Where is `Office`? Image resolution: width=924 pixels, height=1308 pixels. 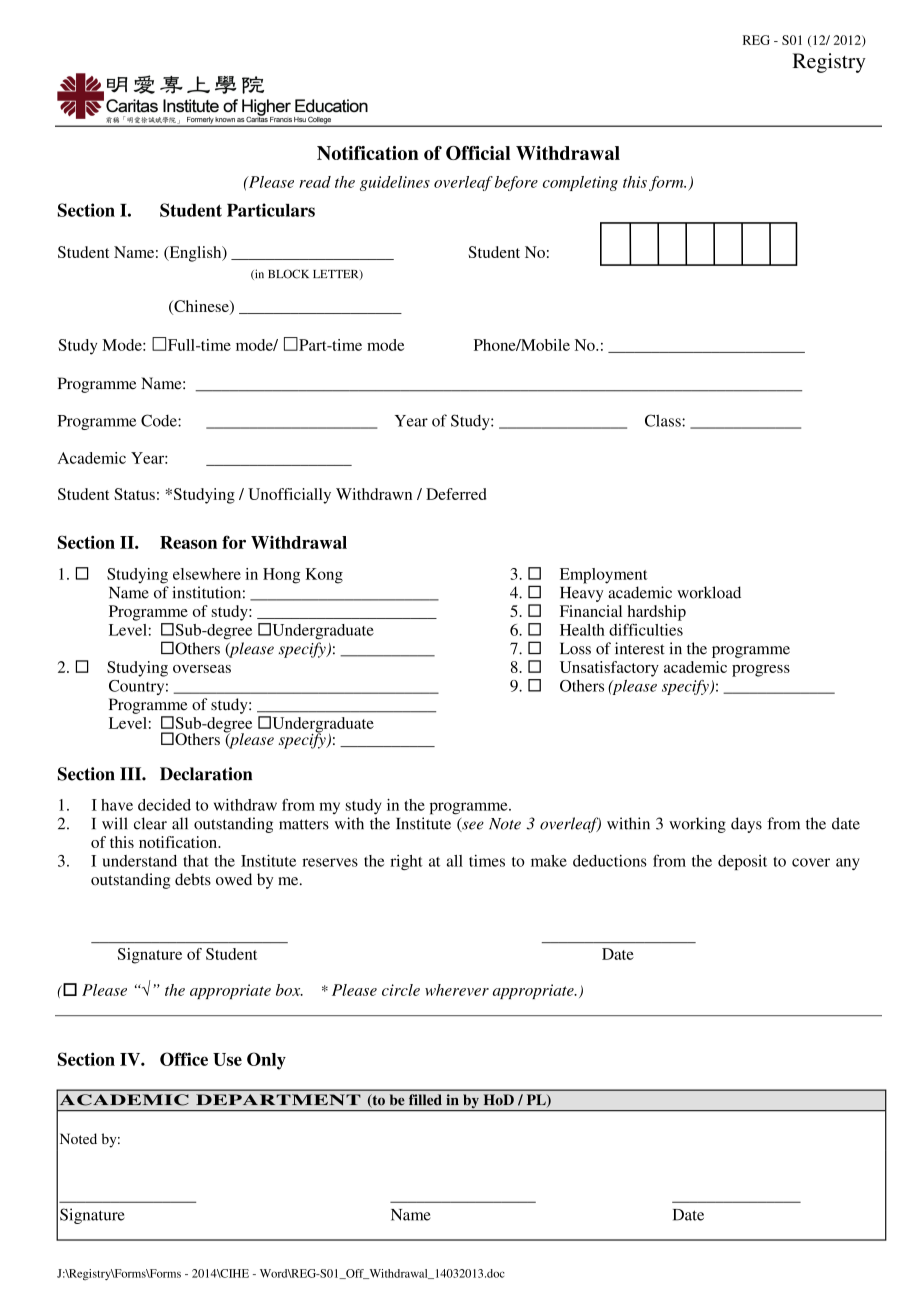 Office is located at coordinates (184, 1059).
